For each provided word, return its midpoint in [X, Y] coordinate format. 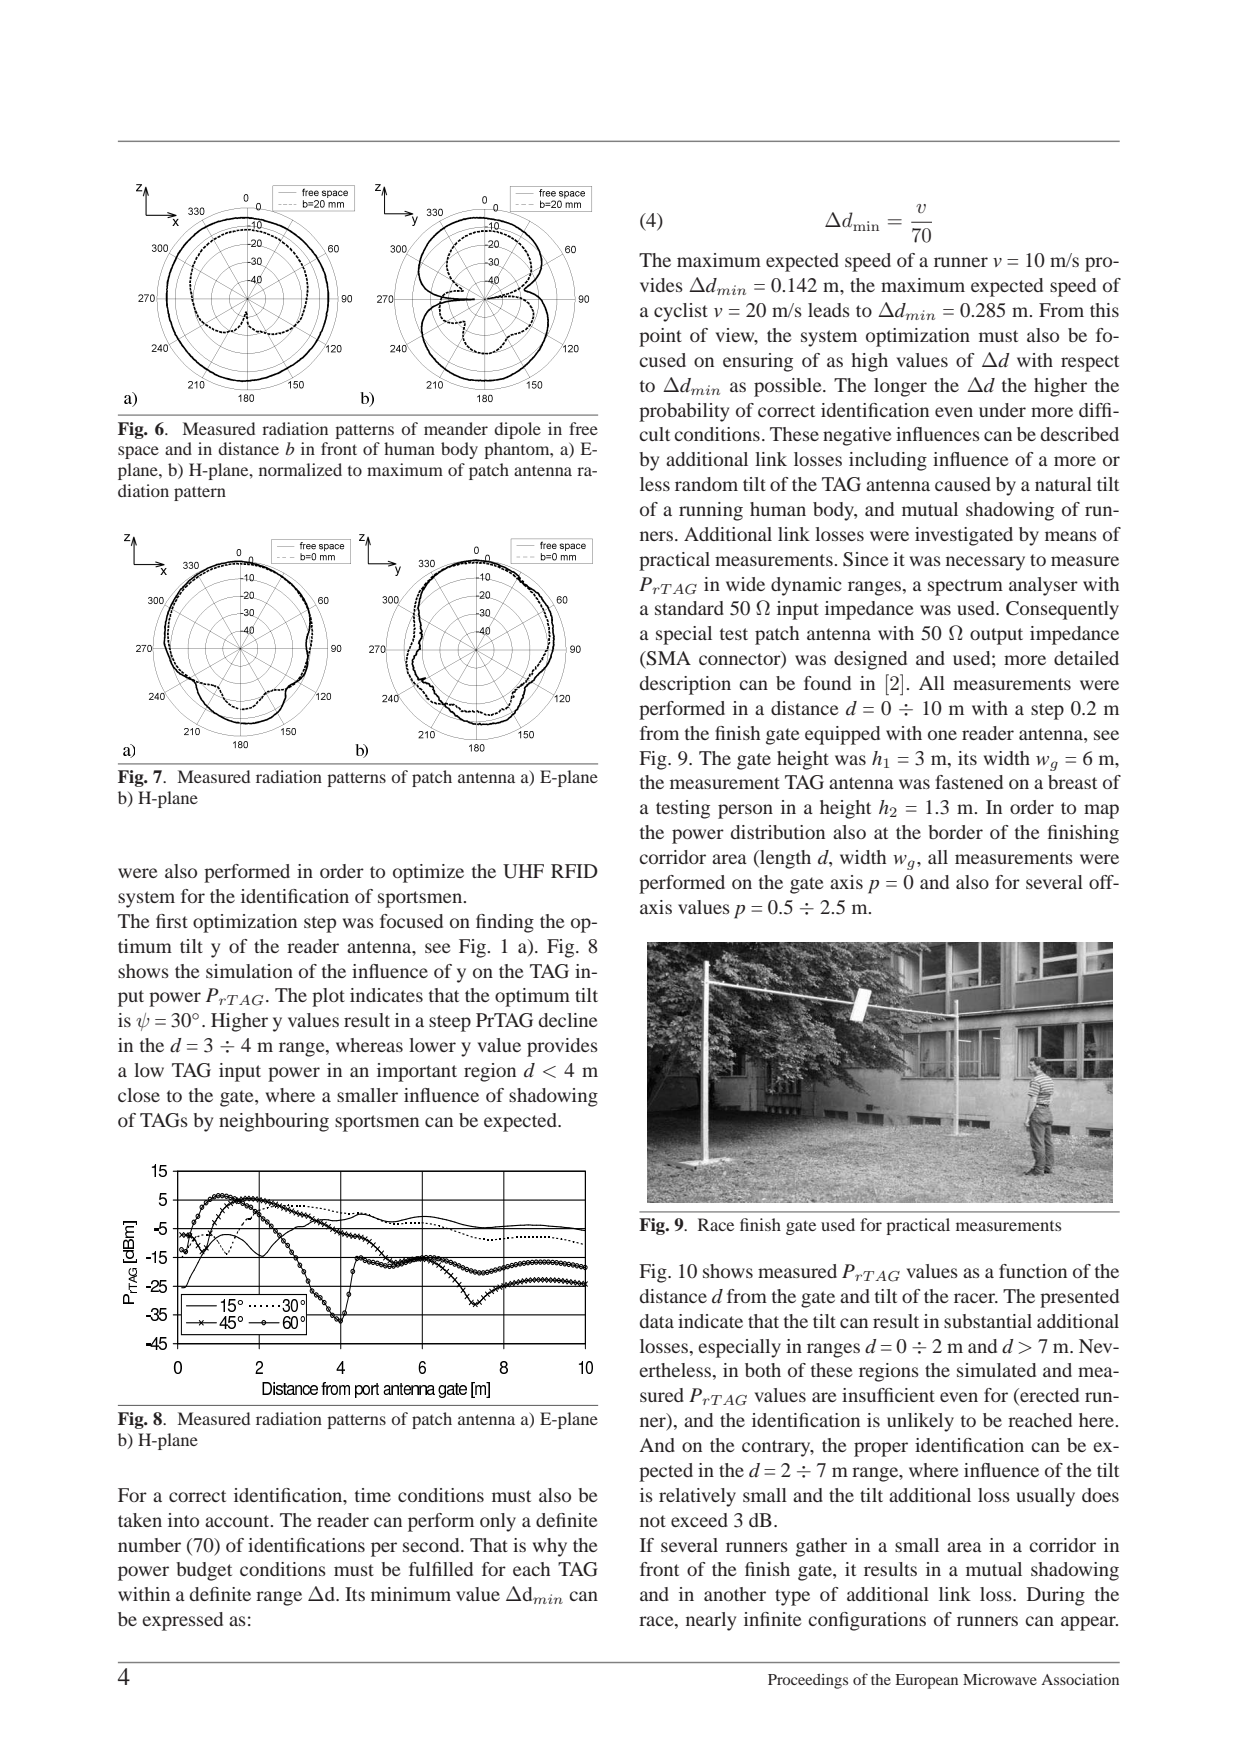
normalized [300, 469]
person [745, 811]
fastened [969, 782]
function [1033, 1271]
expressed [182, 1621]
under [1002, 410]
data [657, 1321]
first [172, 921]
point [660, 337]
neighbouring [274, 1122]
